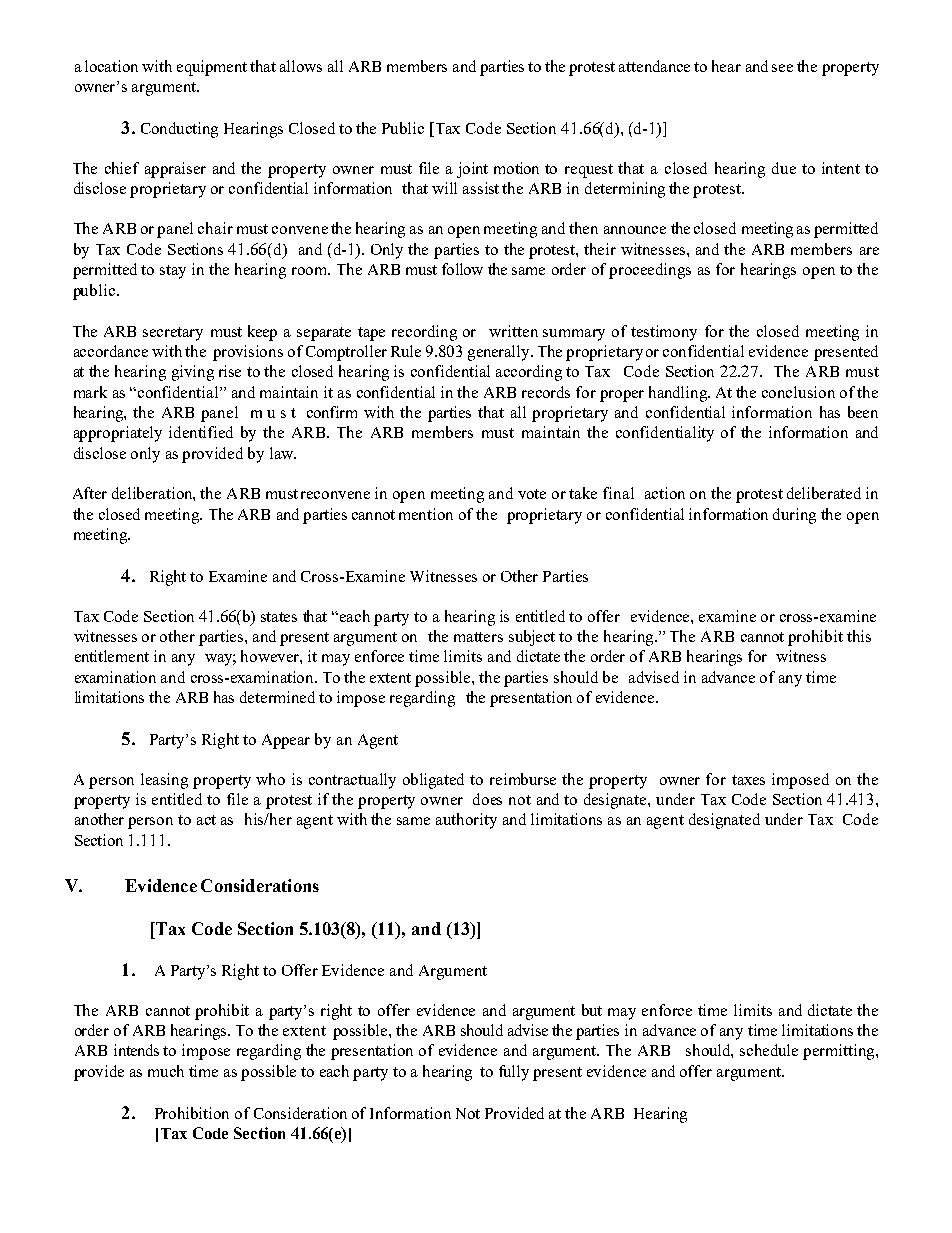 Image resolution: width=952 pixels, height=1233 pixels. What do you see at coordinates (164, 781) in the image?
I see `leasing` at bounding box center [164, 781].
